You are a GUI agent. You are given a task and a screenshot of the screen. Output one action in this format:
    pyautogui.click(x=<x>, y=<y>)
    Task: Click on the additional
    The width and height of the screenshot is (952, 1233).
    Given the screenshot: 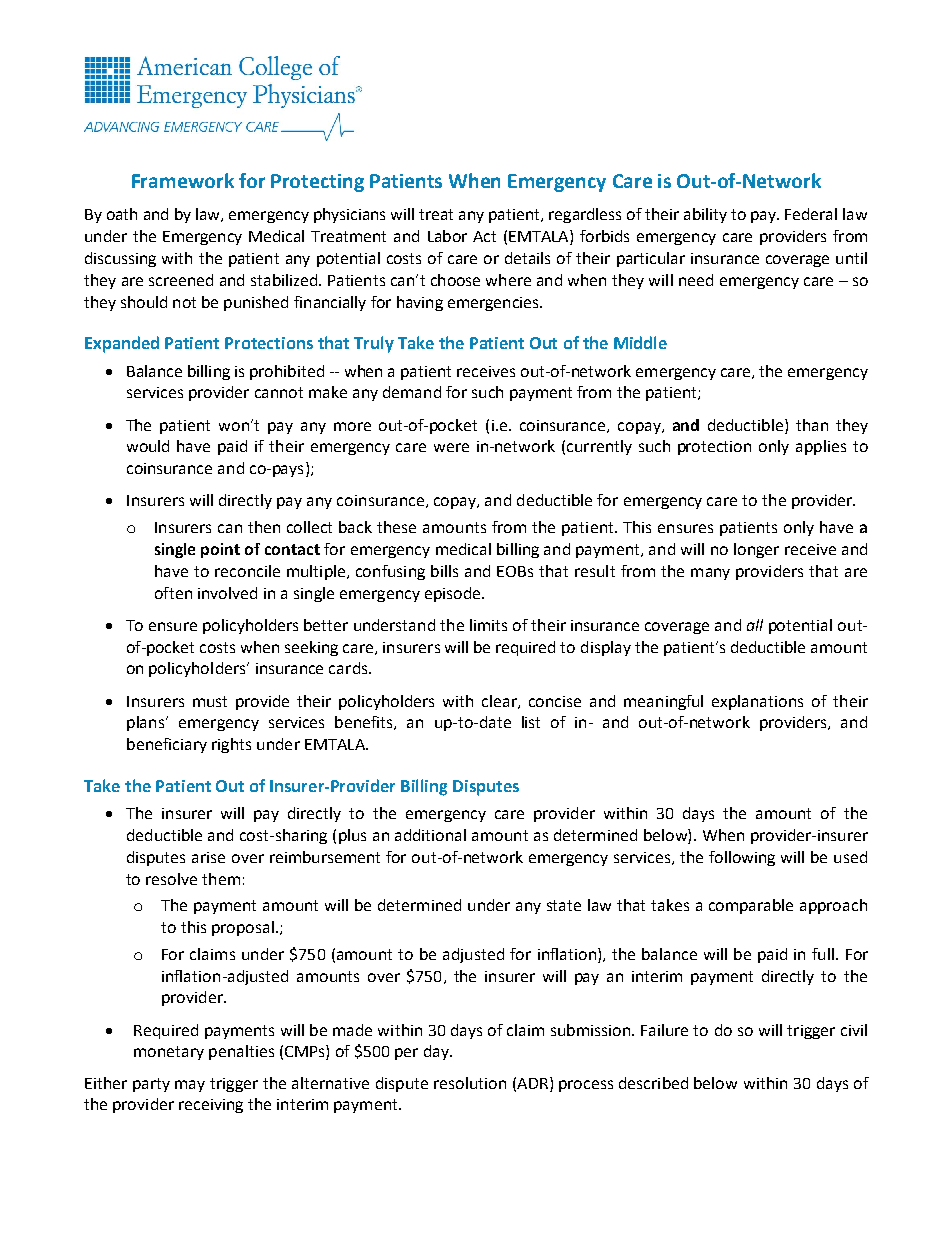 What is the action you would take?
    pyautogui.click(x=430, y=835)
